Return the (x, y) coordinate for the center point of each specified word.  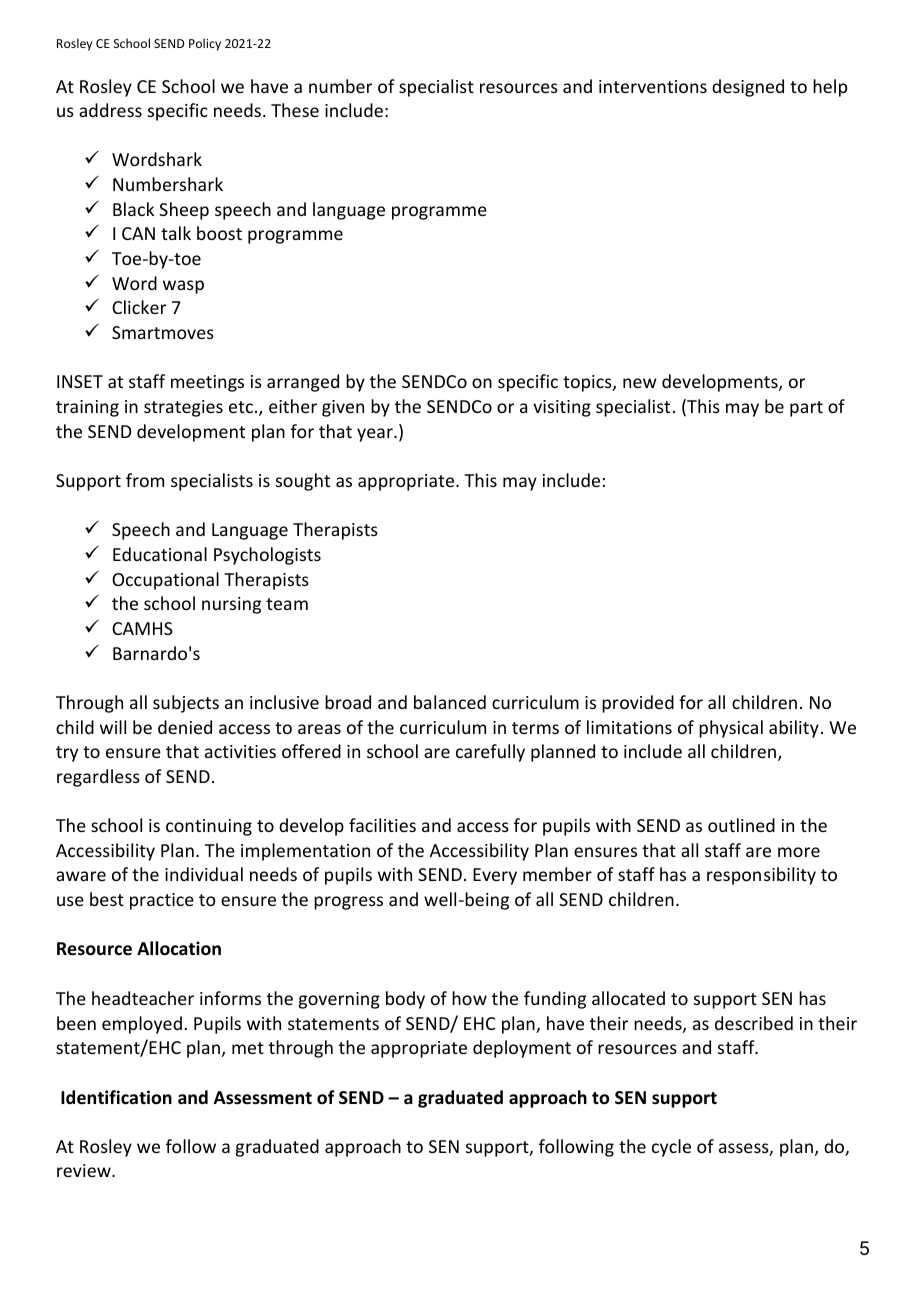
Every (495, 876)
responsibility (761, 876)
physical (731, 729)
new (640, 383)
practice (162, 901)
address (110, 110)
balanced (450, 702)
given (343, 408)
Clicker (139, 307)
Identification (116, 1097)
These (295, 110)
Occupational (165, 581)
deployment (522, 1049)
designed (748, 88)
